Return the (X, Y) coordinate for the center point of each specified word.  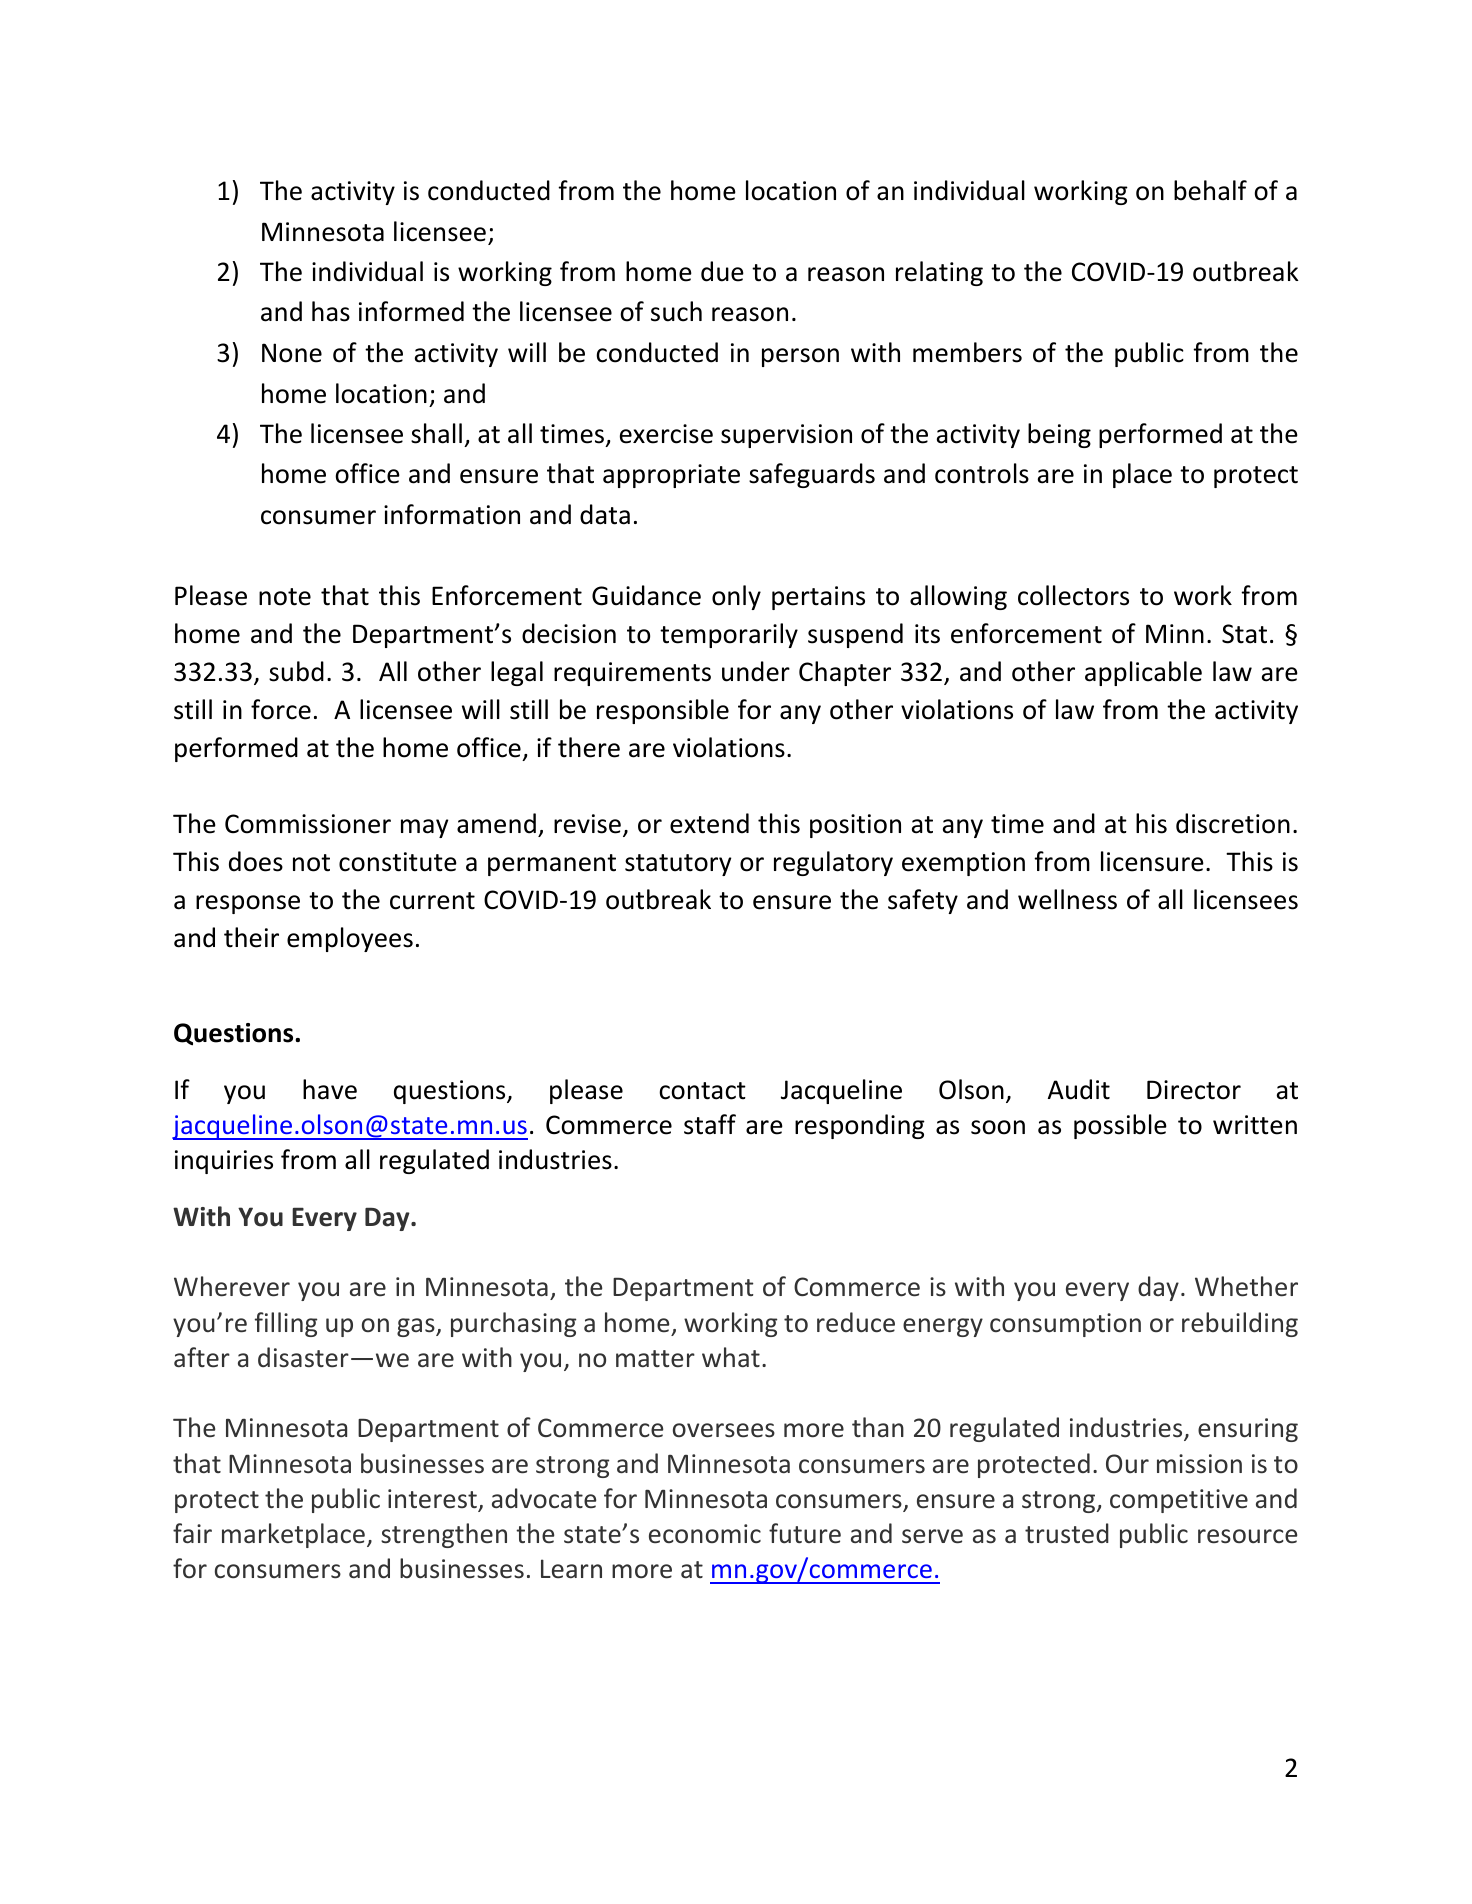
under (756, 671)
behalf (1210, 190)
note (285, 597)
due (722, 271)
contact (702, 1091)
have (330, 1089)
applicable (1143, 673)
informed (411, 311)
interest (433, 1500)
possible (1120, 1126)
